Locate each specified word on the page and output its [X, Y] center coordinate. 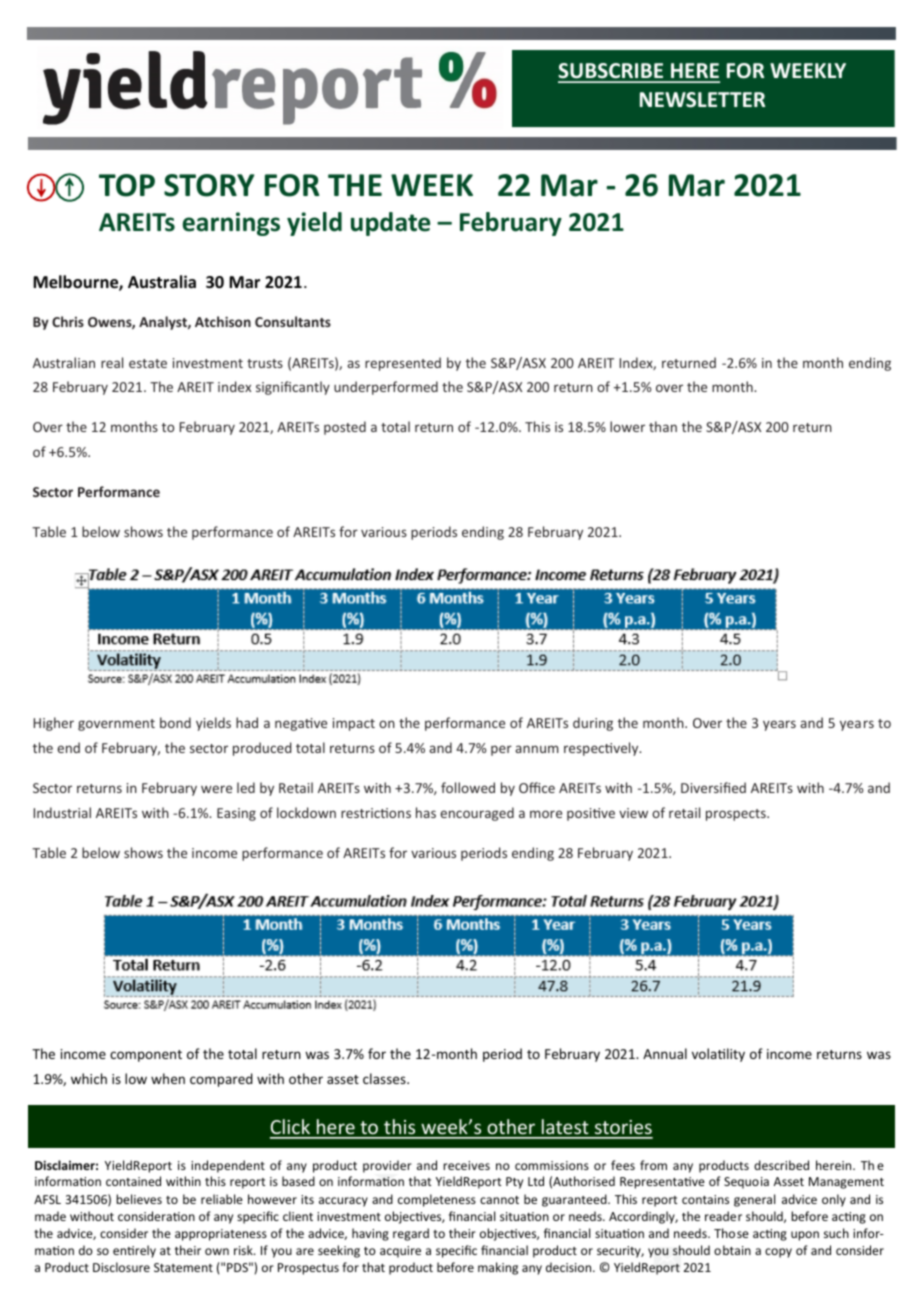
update [390, 224]
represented [403, 364]
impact [354, 724]
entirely [134, 1251]
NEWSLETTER [702, 100]
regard [411, 1234]
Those [731, 1233]
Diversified [713, 787]
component [146, 1056]
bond [175, 722]
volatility [718, 1055]
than [663, 426]
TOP [127, 185]
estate [148, 363]
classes [385, 1078]
